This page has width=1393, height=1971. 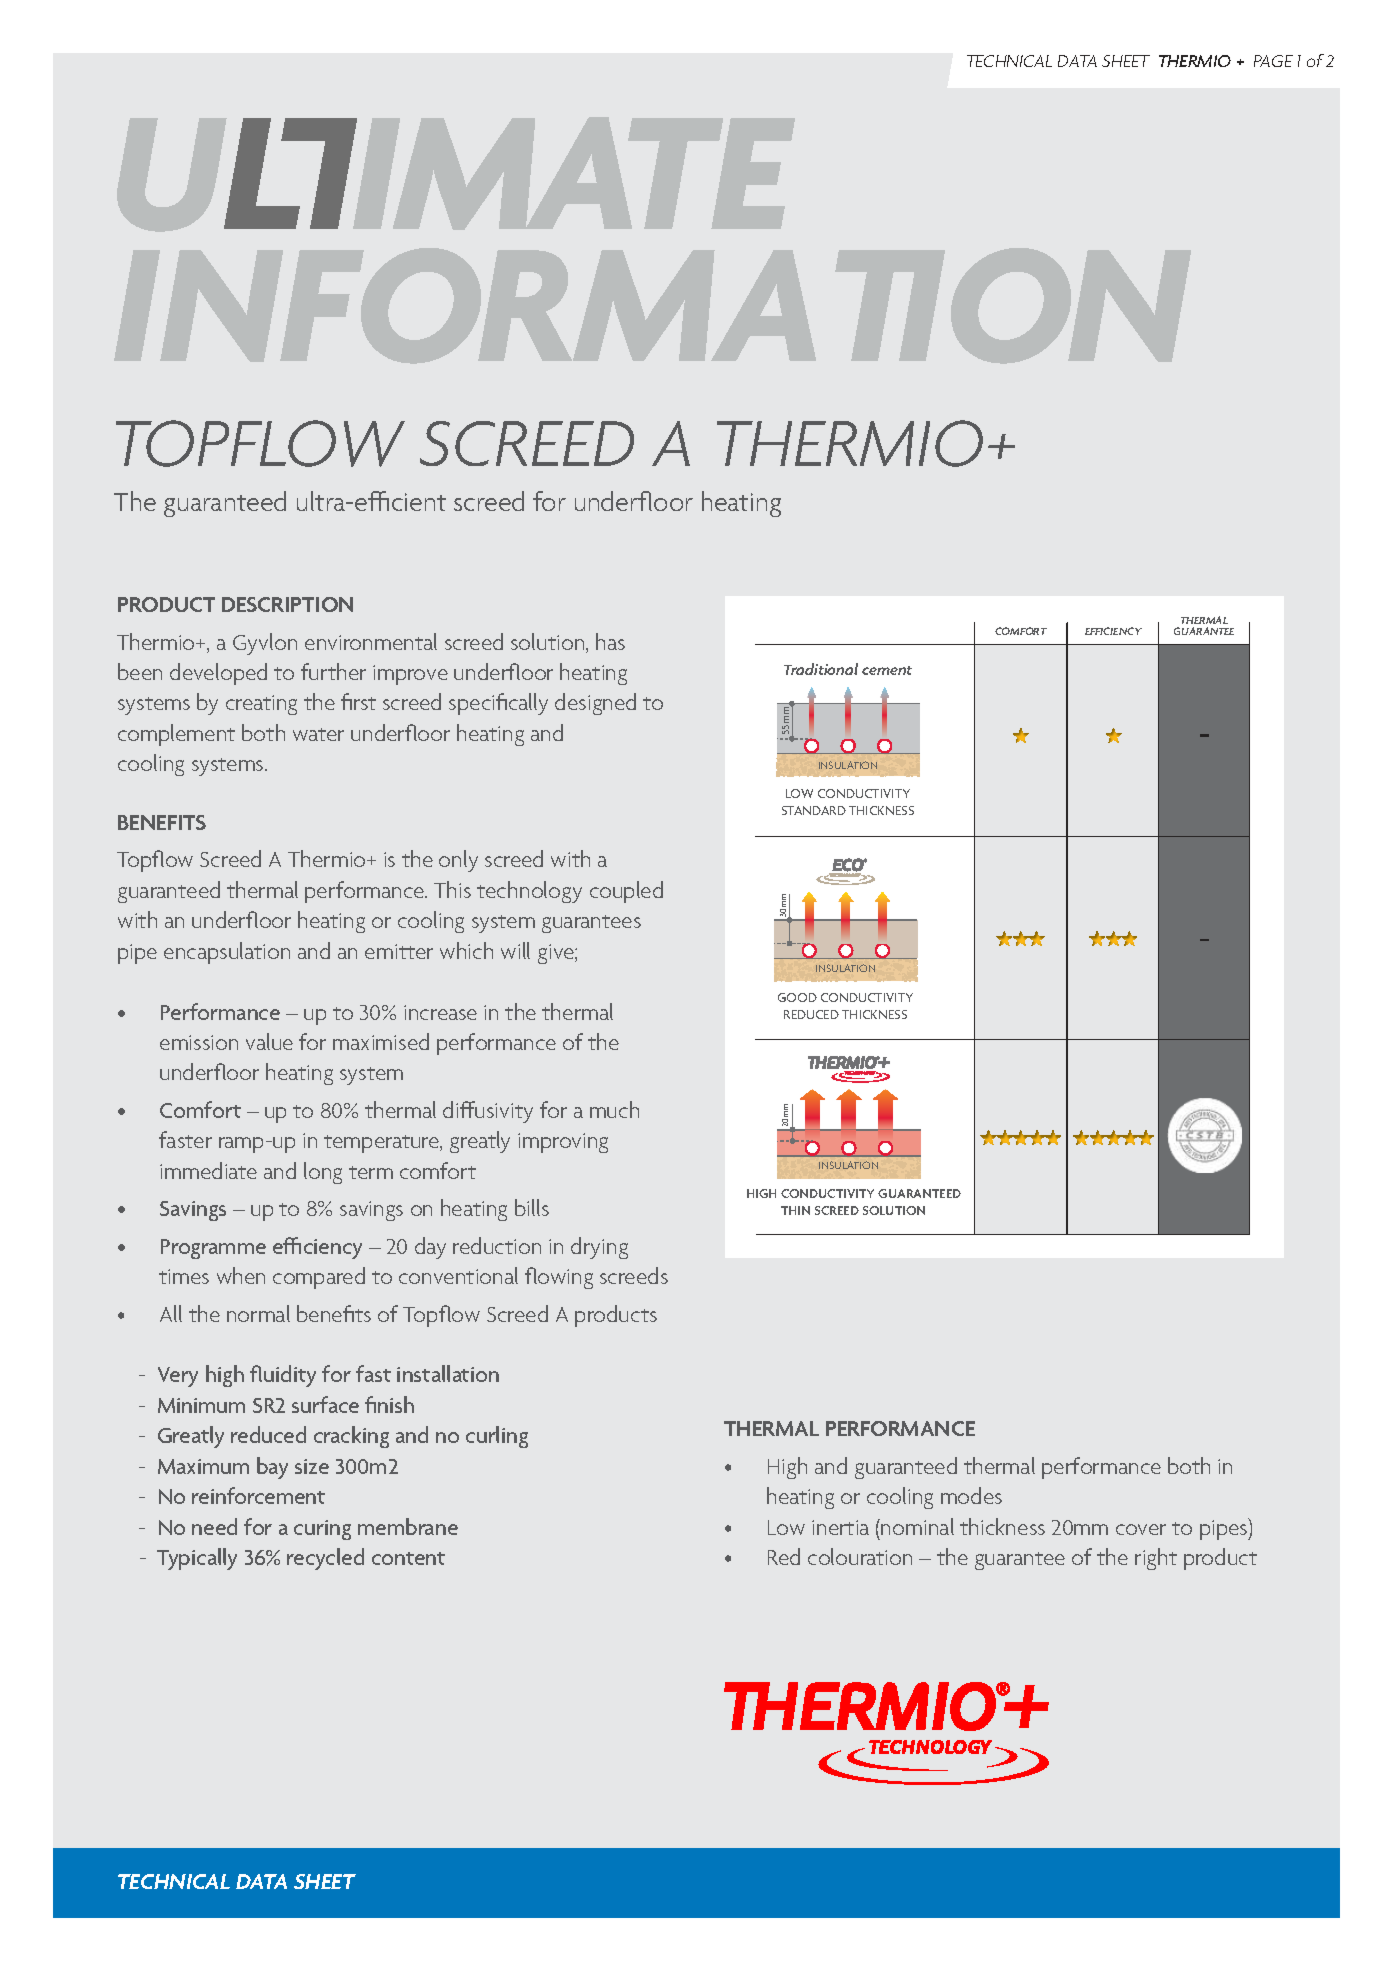 I want to click on has, so click(x=610, y=641).
